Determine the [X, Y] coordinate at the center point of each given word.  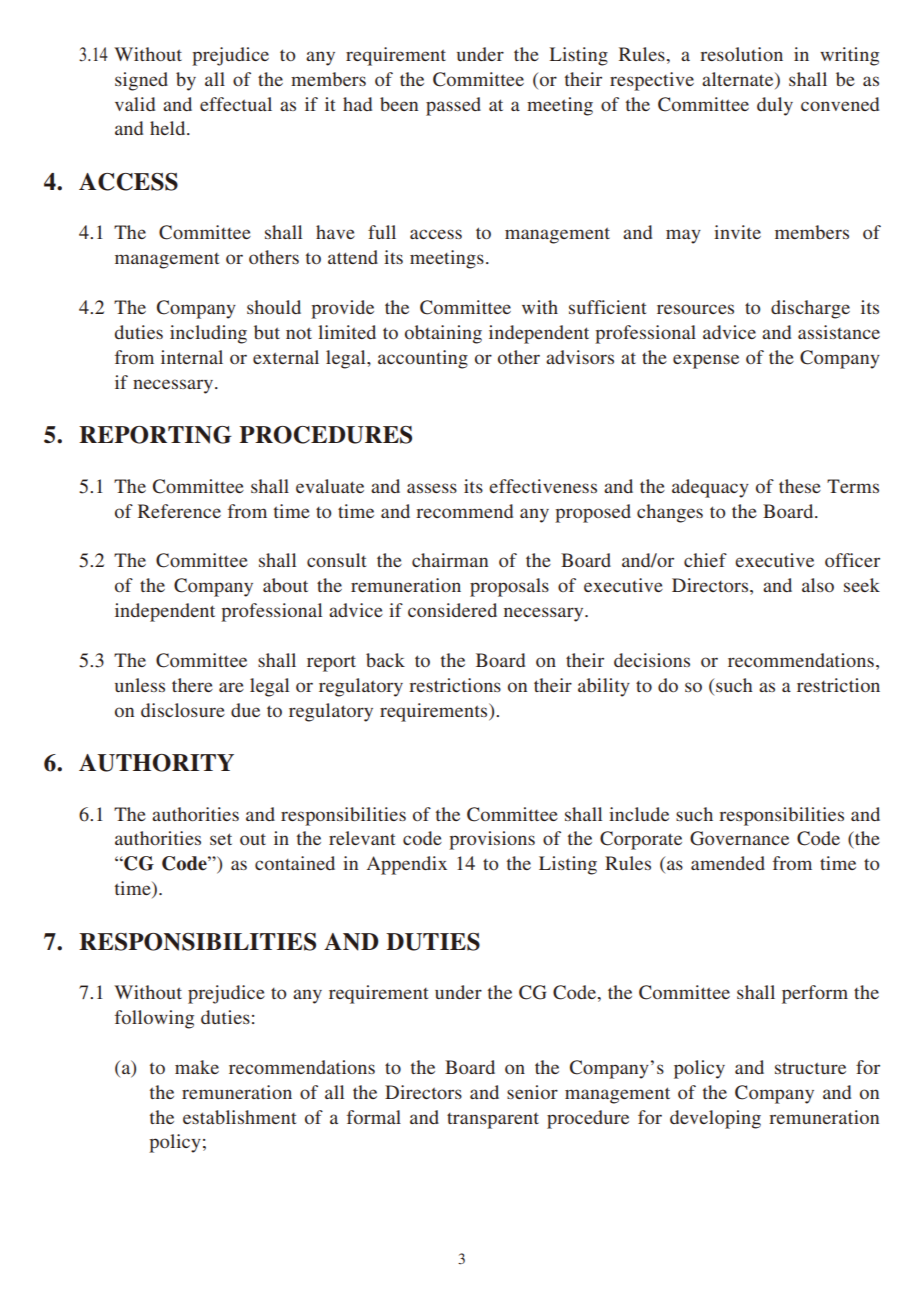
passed [453, 106]
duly [775, 106]
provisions [492, 840]
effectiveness [543, 486]
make [197, 1067]
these [800, 486]
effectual [236, 104]
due [245, 710]
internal [192, 357]
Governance [739, 838]
